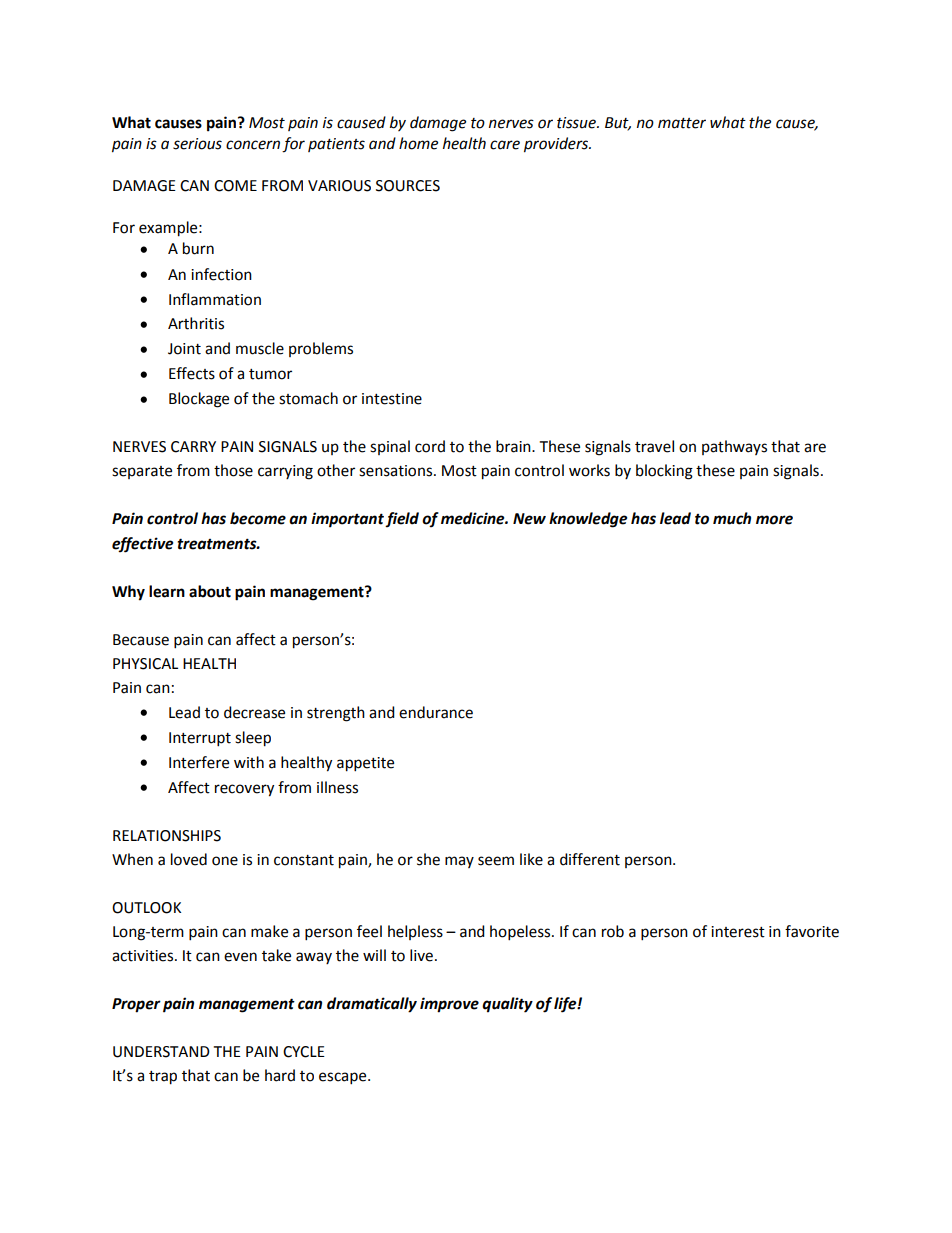 The width and height of the image is (952, 1233). Describe the element at coordinates (590, 859) in the image. I see `different` at that location.
